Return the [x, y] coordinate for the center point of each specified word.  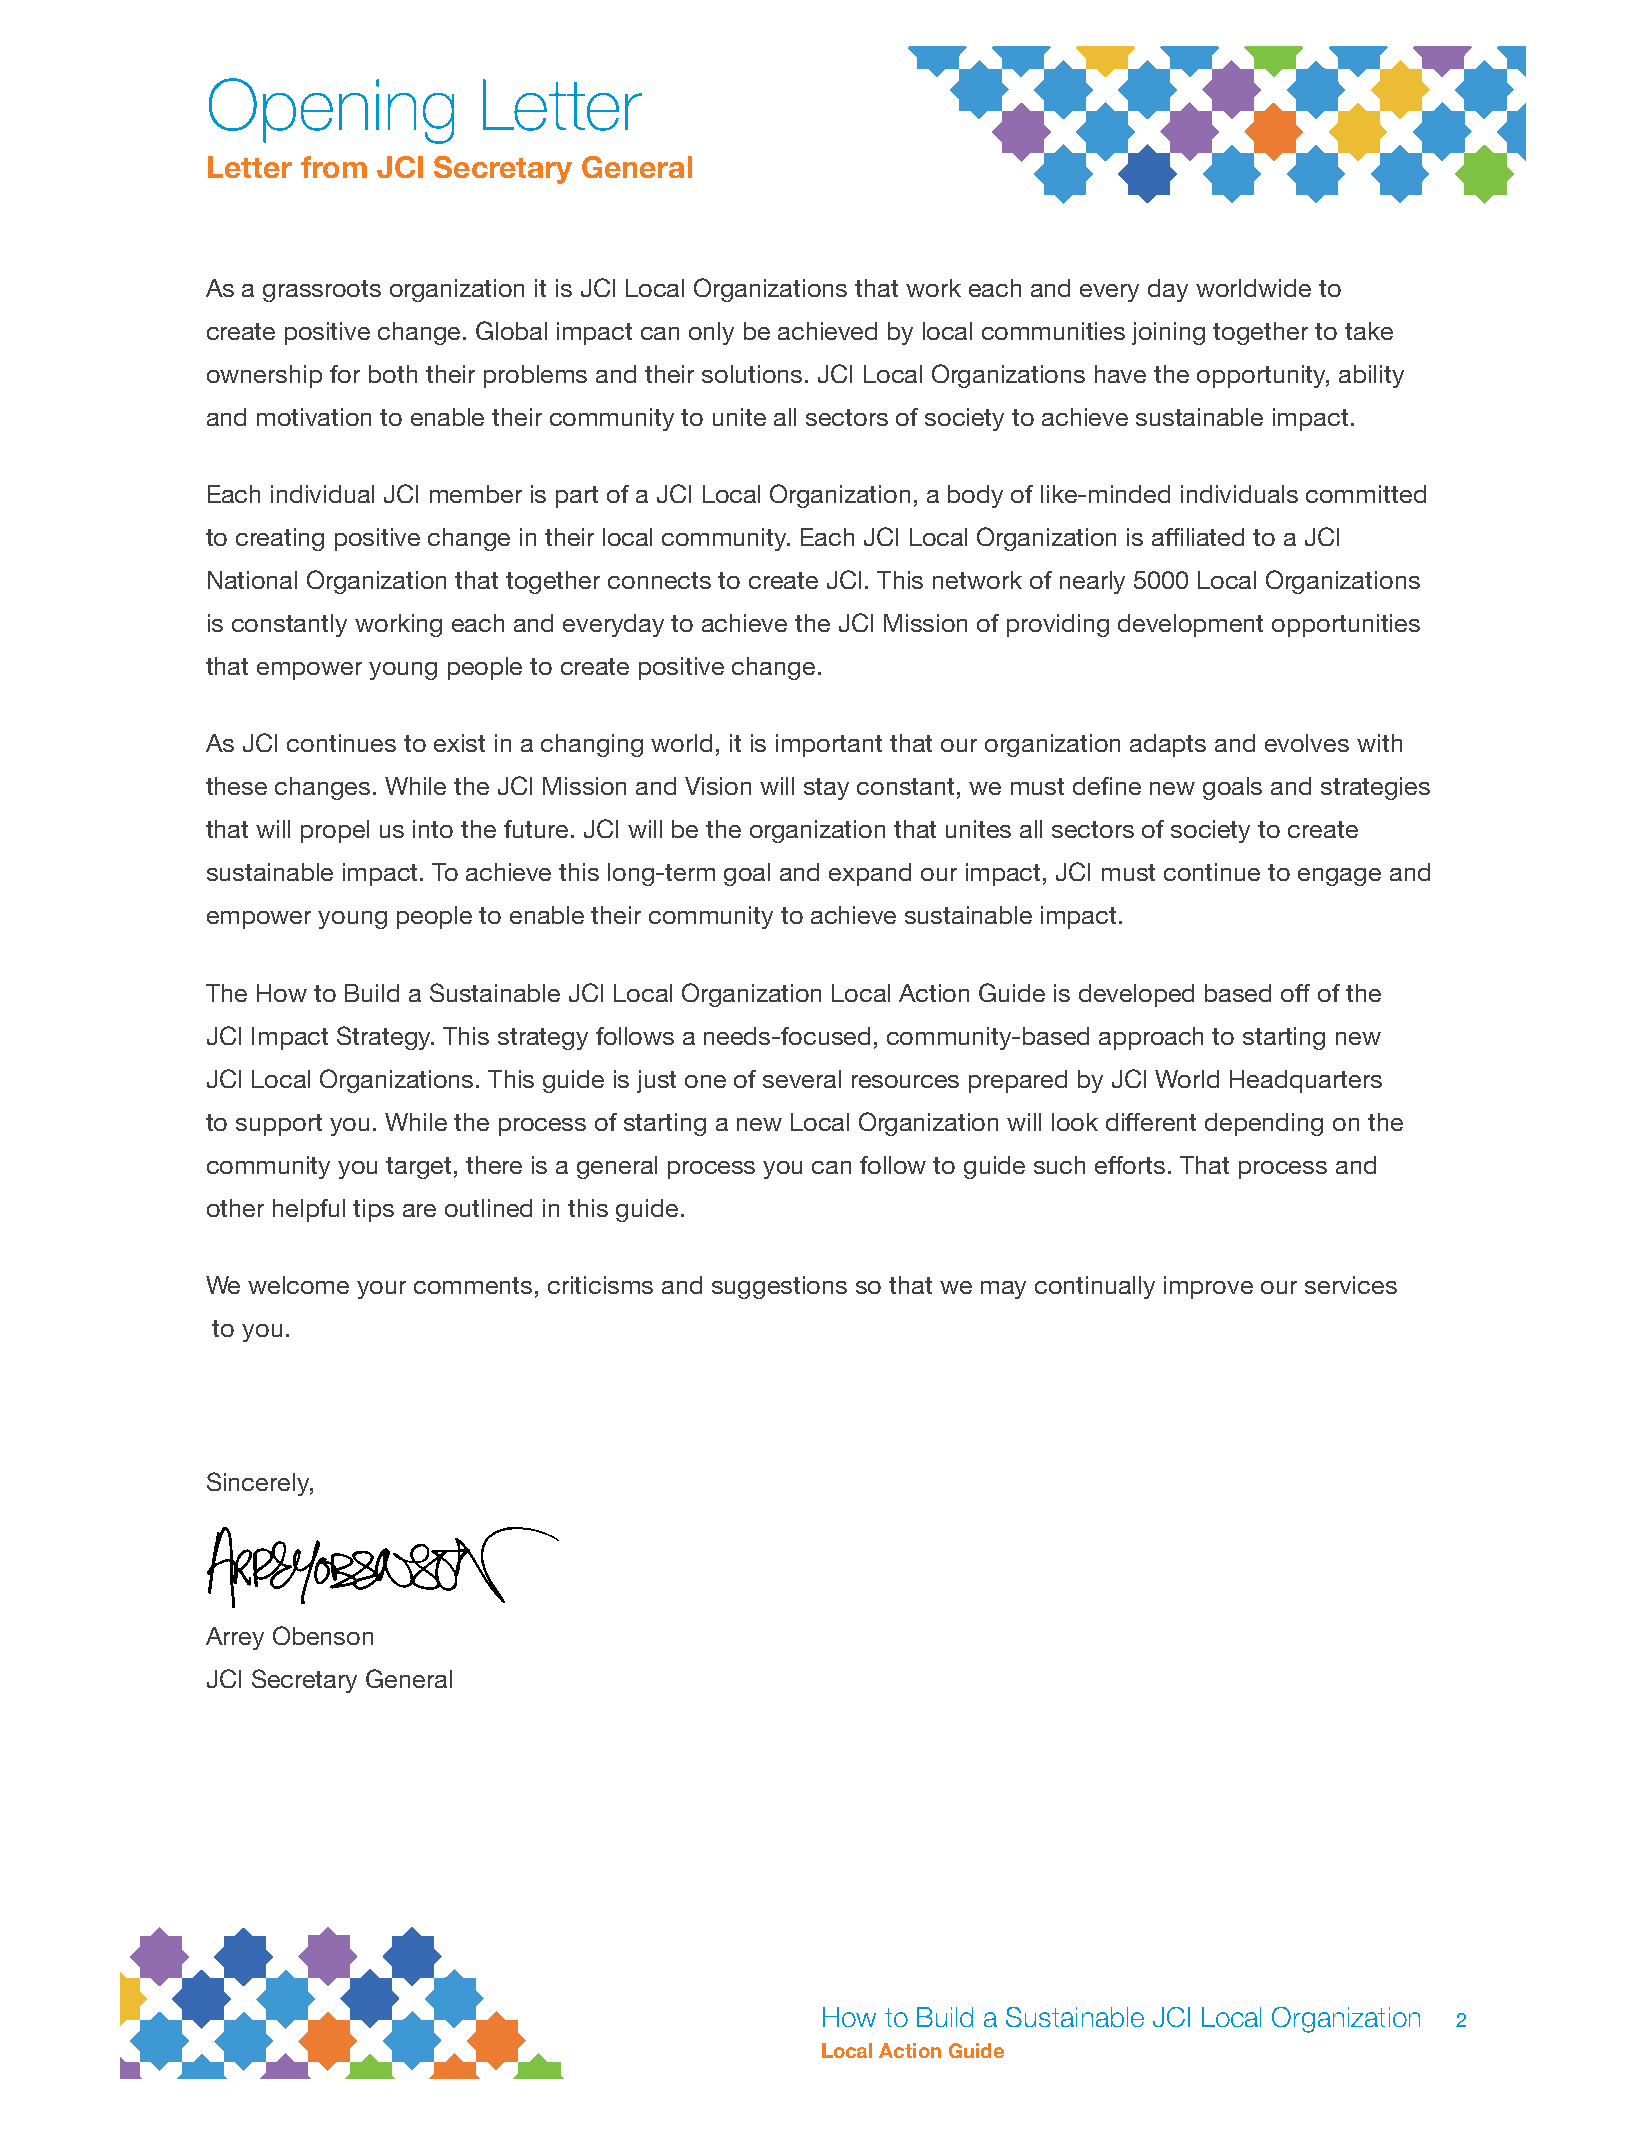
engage [1339, 877]
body [975, 496]
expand [870, 874]
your [381, 1290]
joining [1168, 333]
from [334, 167]
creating [280, 539]
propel [335, 831]
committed [1366, 494]
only [711, 333]
